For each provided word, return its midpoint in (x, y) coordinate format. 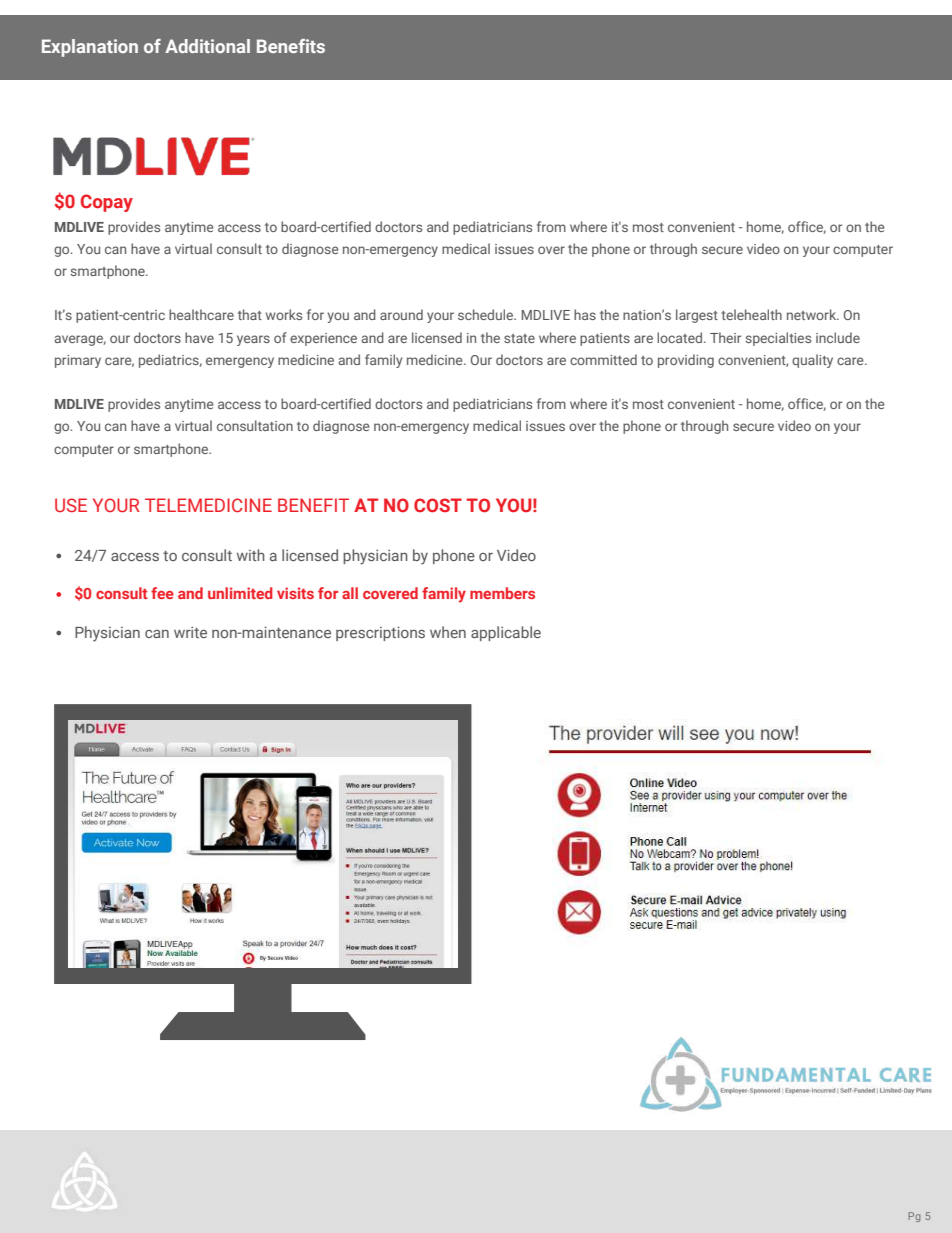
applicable (506, 633)
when (448, 632)
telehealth (751, 314)
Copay (107, 203)
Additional (207, 46)
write (190, 632)
